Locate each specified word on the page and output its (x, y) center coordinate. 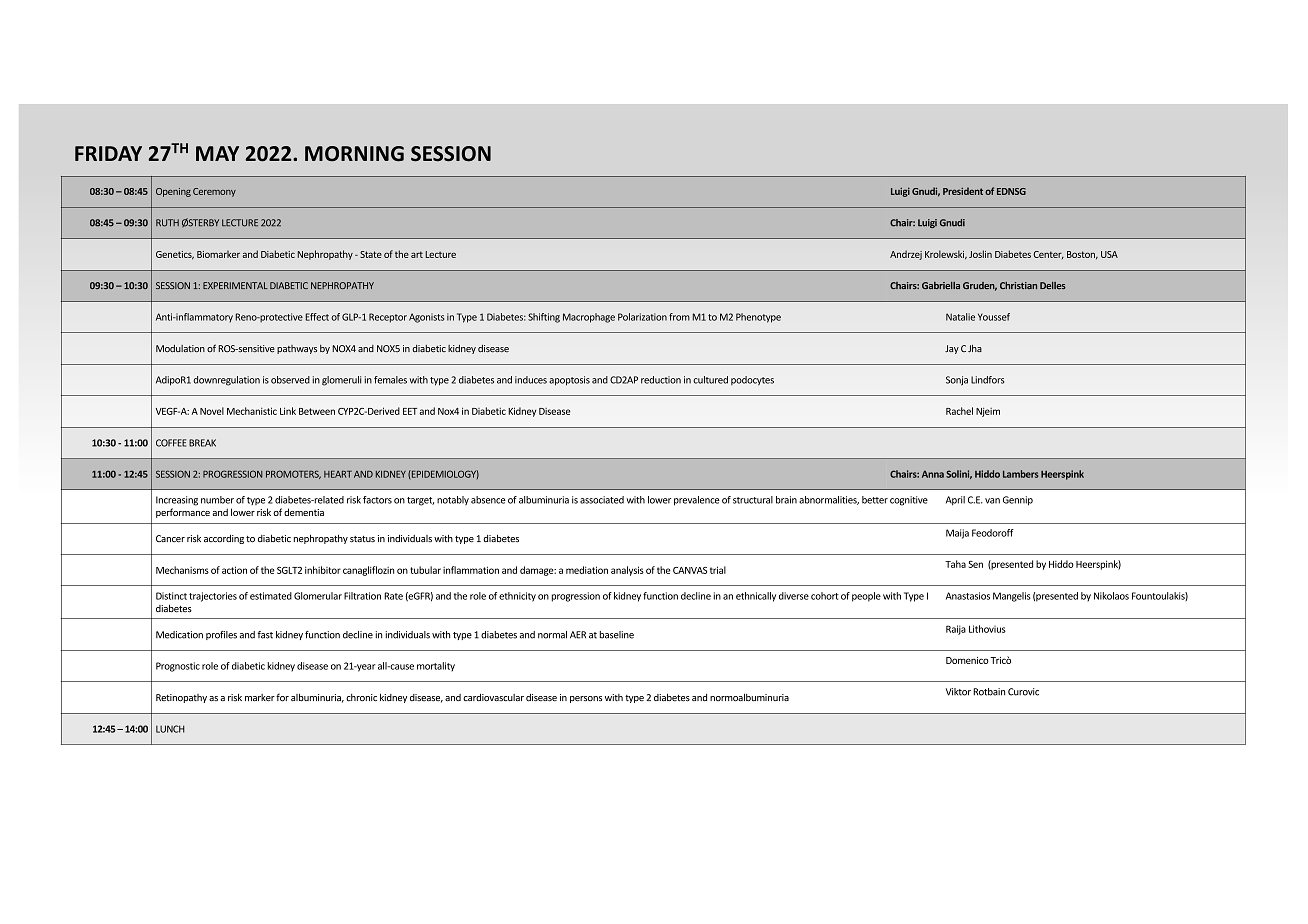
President (963, 191)
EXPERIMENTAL (235, 285)
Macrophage (589, 318)
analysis (627, 571)
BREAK (202, 443)
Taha (955, 564)
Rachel (959, 411)
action (234, 570)
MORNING (354, 154)
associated (602, 500)
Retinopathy (181, 698)
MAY (217, 153)
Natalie (960, 317)
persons (586, 699)
